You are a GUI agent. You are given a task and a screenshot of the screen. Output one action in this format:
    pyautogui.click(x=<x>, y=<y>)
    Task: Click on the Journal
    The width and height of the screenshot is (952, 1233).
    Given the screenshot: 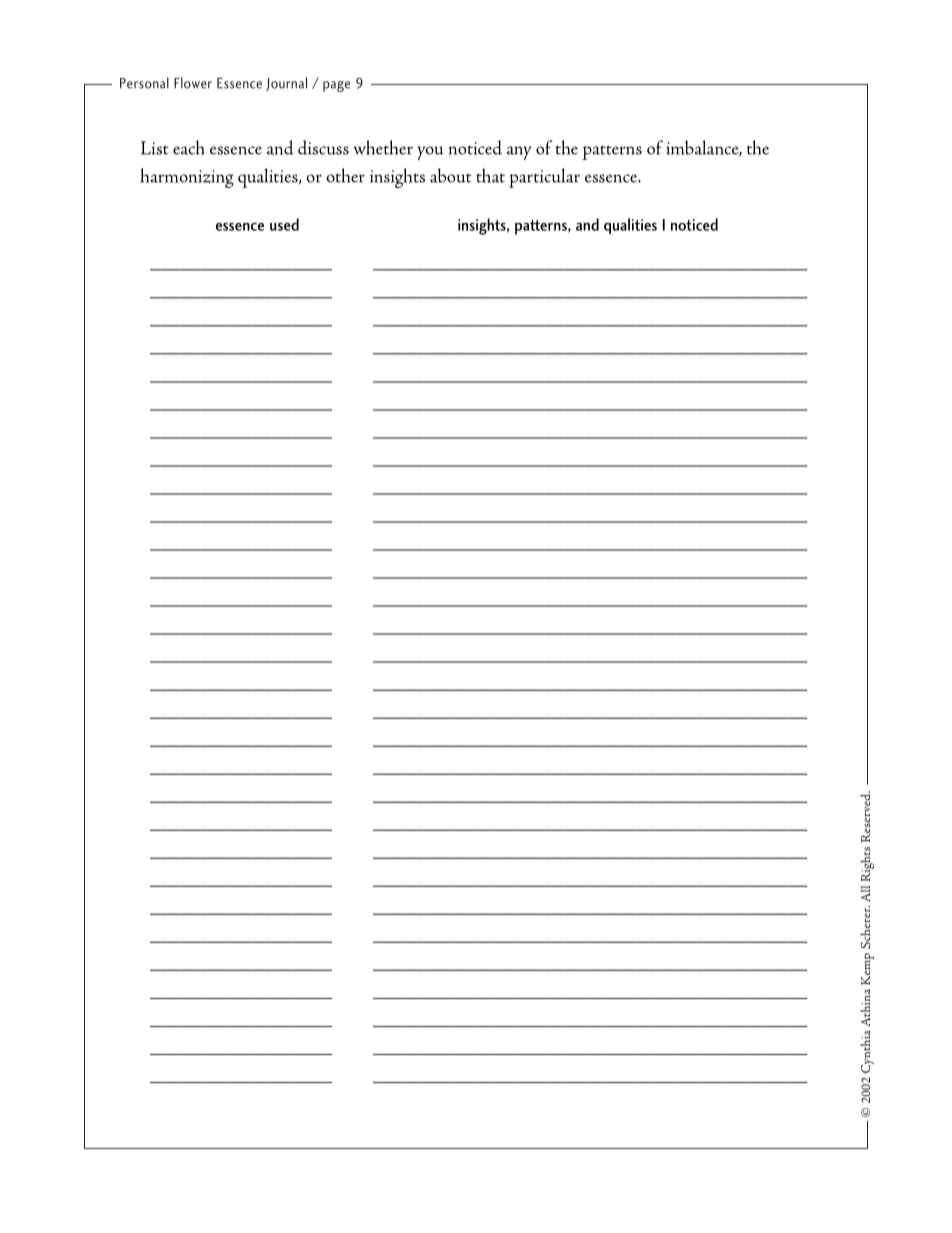 What is the action you would take?
    pyautogui.click(x=286, y=84)
